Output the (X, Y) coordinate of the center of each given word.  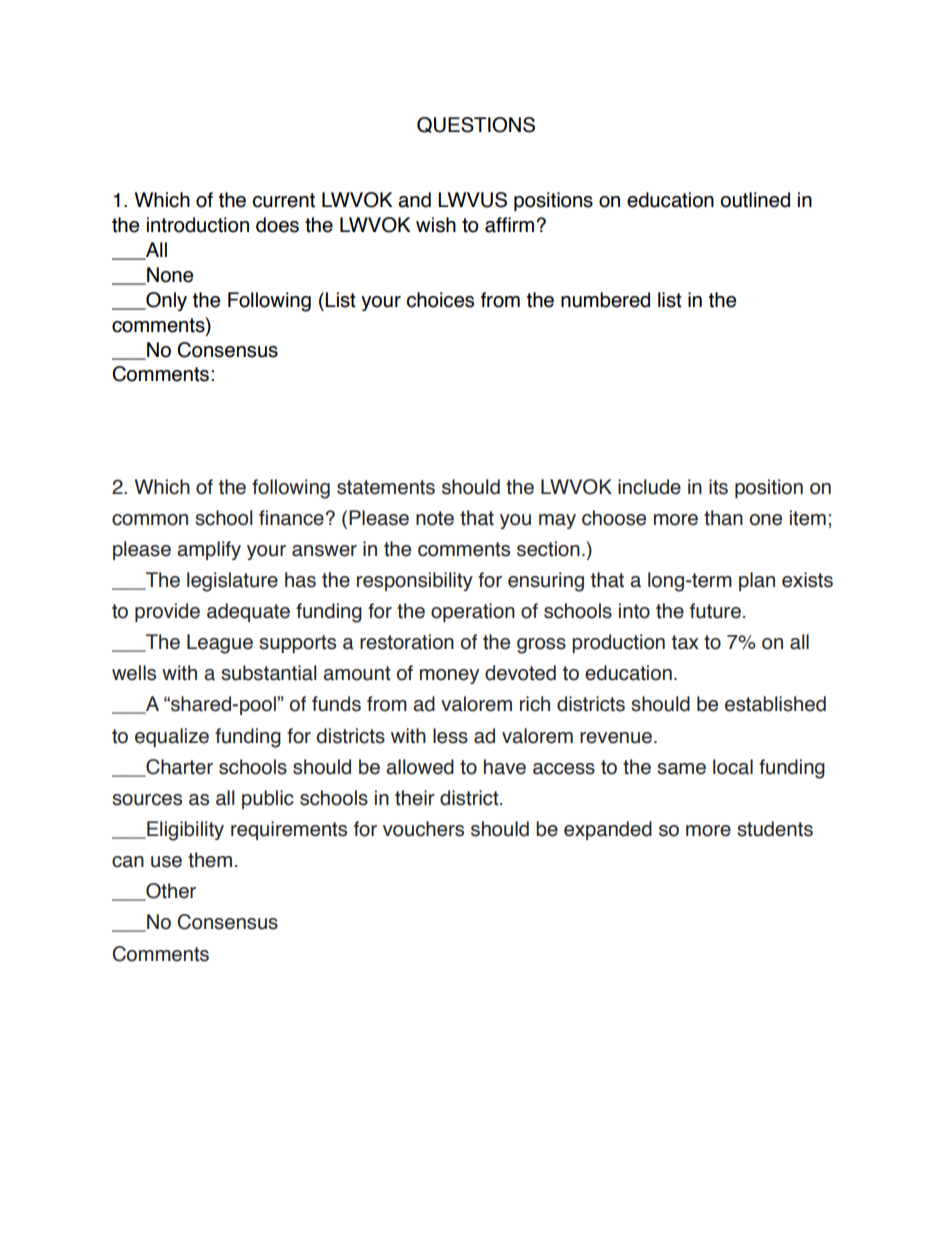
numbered (605, 300)
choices (440, 300)
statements (386, 487)
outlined (755, 200)
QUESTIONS (476, 125)
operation (473, 612)
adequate (248, 612)
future (715, 611)
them (210, 860)
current (284, 200)
